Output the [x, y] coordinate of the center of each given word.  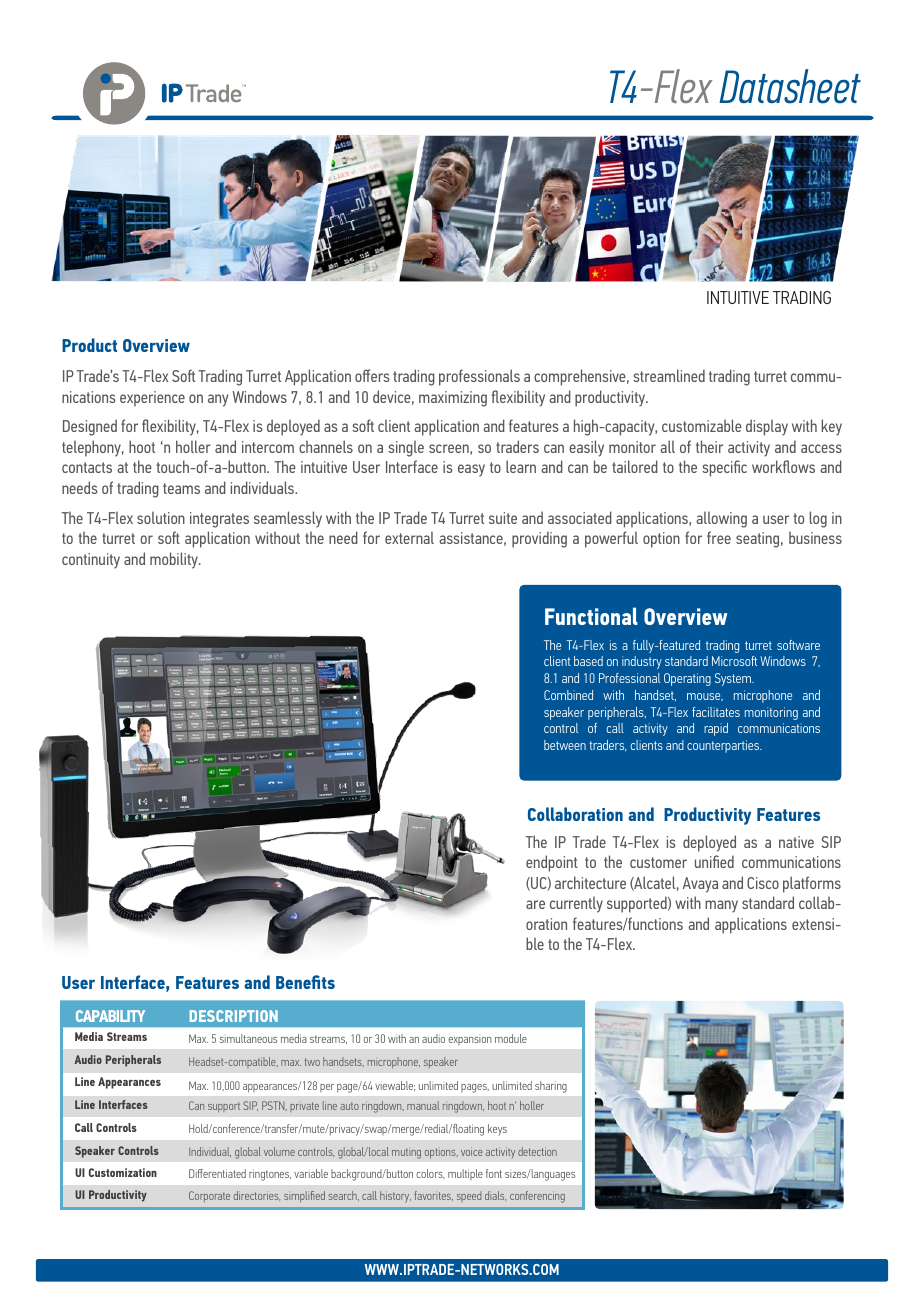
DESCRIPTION [234, 1016]
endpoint [552, 863]
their [709, 446]
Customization [123, 1172]
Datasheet [790, 86]
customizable [702, 425]
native [796, 842]
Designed [90, 427]
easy [471, 470]
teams [181, 488]
